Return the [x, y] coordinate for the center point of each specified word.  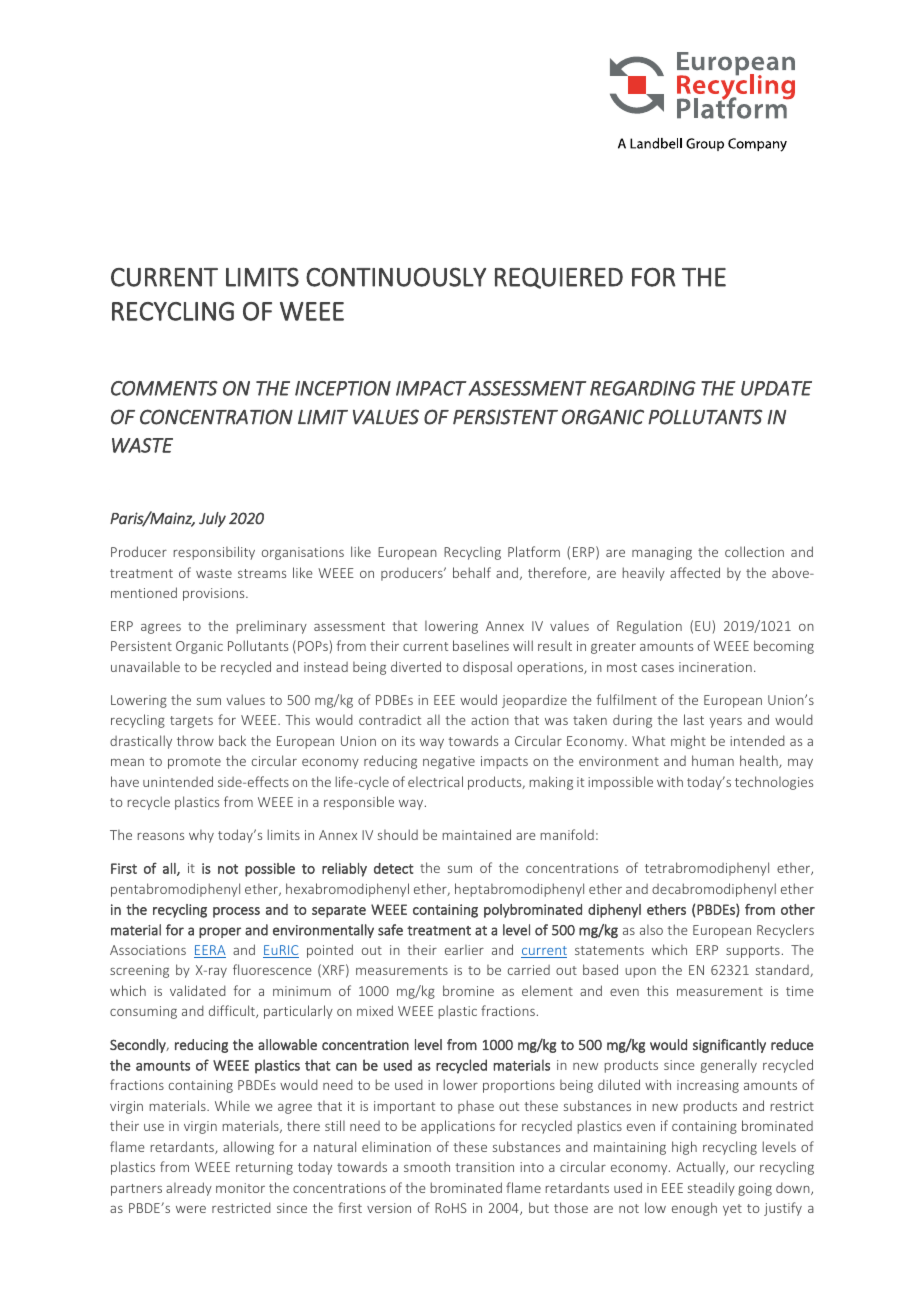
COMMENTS [164, 388]
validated [198, 990]
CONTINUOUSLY [396, 277]
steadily [711, 1189]
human [713, 760]
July [212, 519]
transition [485, 1167]
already [189, 1189]
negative [449, 762]
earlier [464, 950]
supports [753, 952]
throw [195, 740]
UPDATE [776, 388]
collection [754, 551]
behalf [472, 572]
